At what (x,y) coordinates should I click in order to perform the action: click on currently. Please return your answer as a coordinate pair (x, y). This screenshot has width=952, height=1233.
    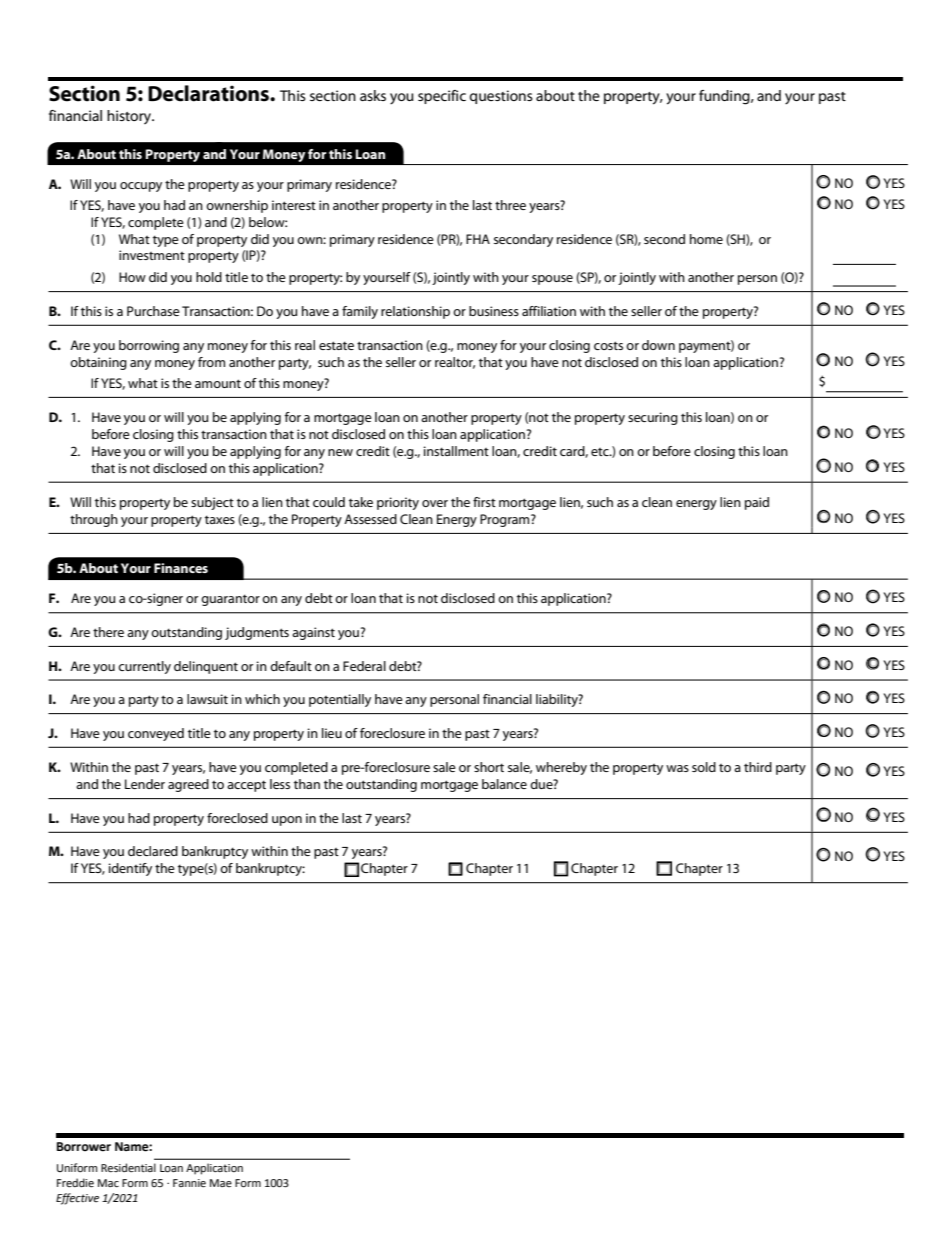
    Looking at the image, I should click on (144, 667).
